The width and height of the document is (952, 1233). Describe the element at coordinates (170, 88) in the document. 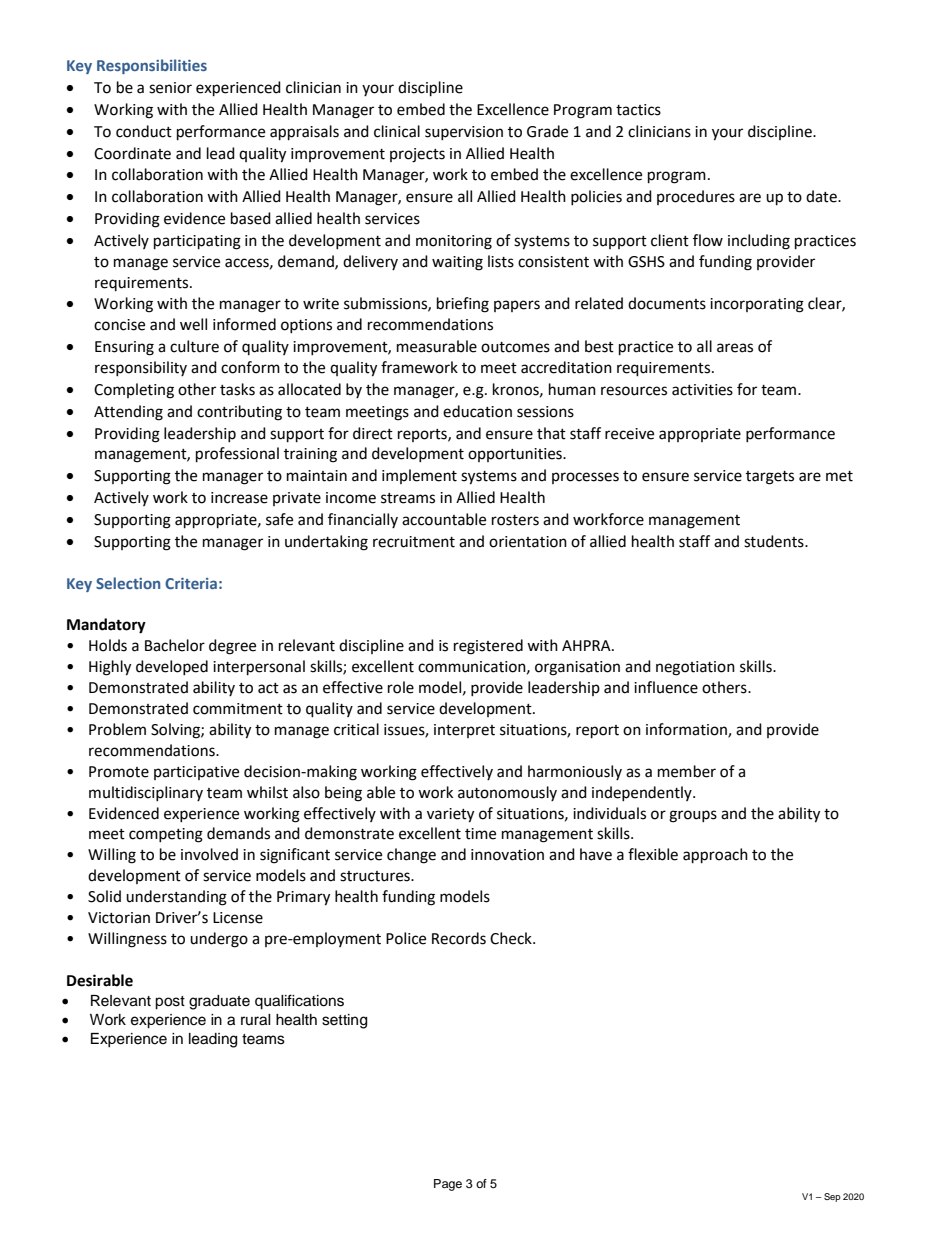

I see `senior` at that location.
